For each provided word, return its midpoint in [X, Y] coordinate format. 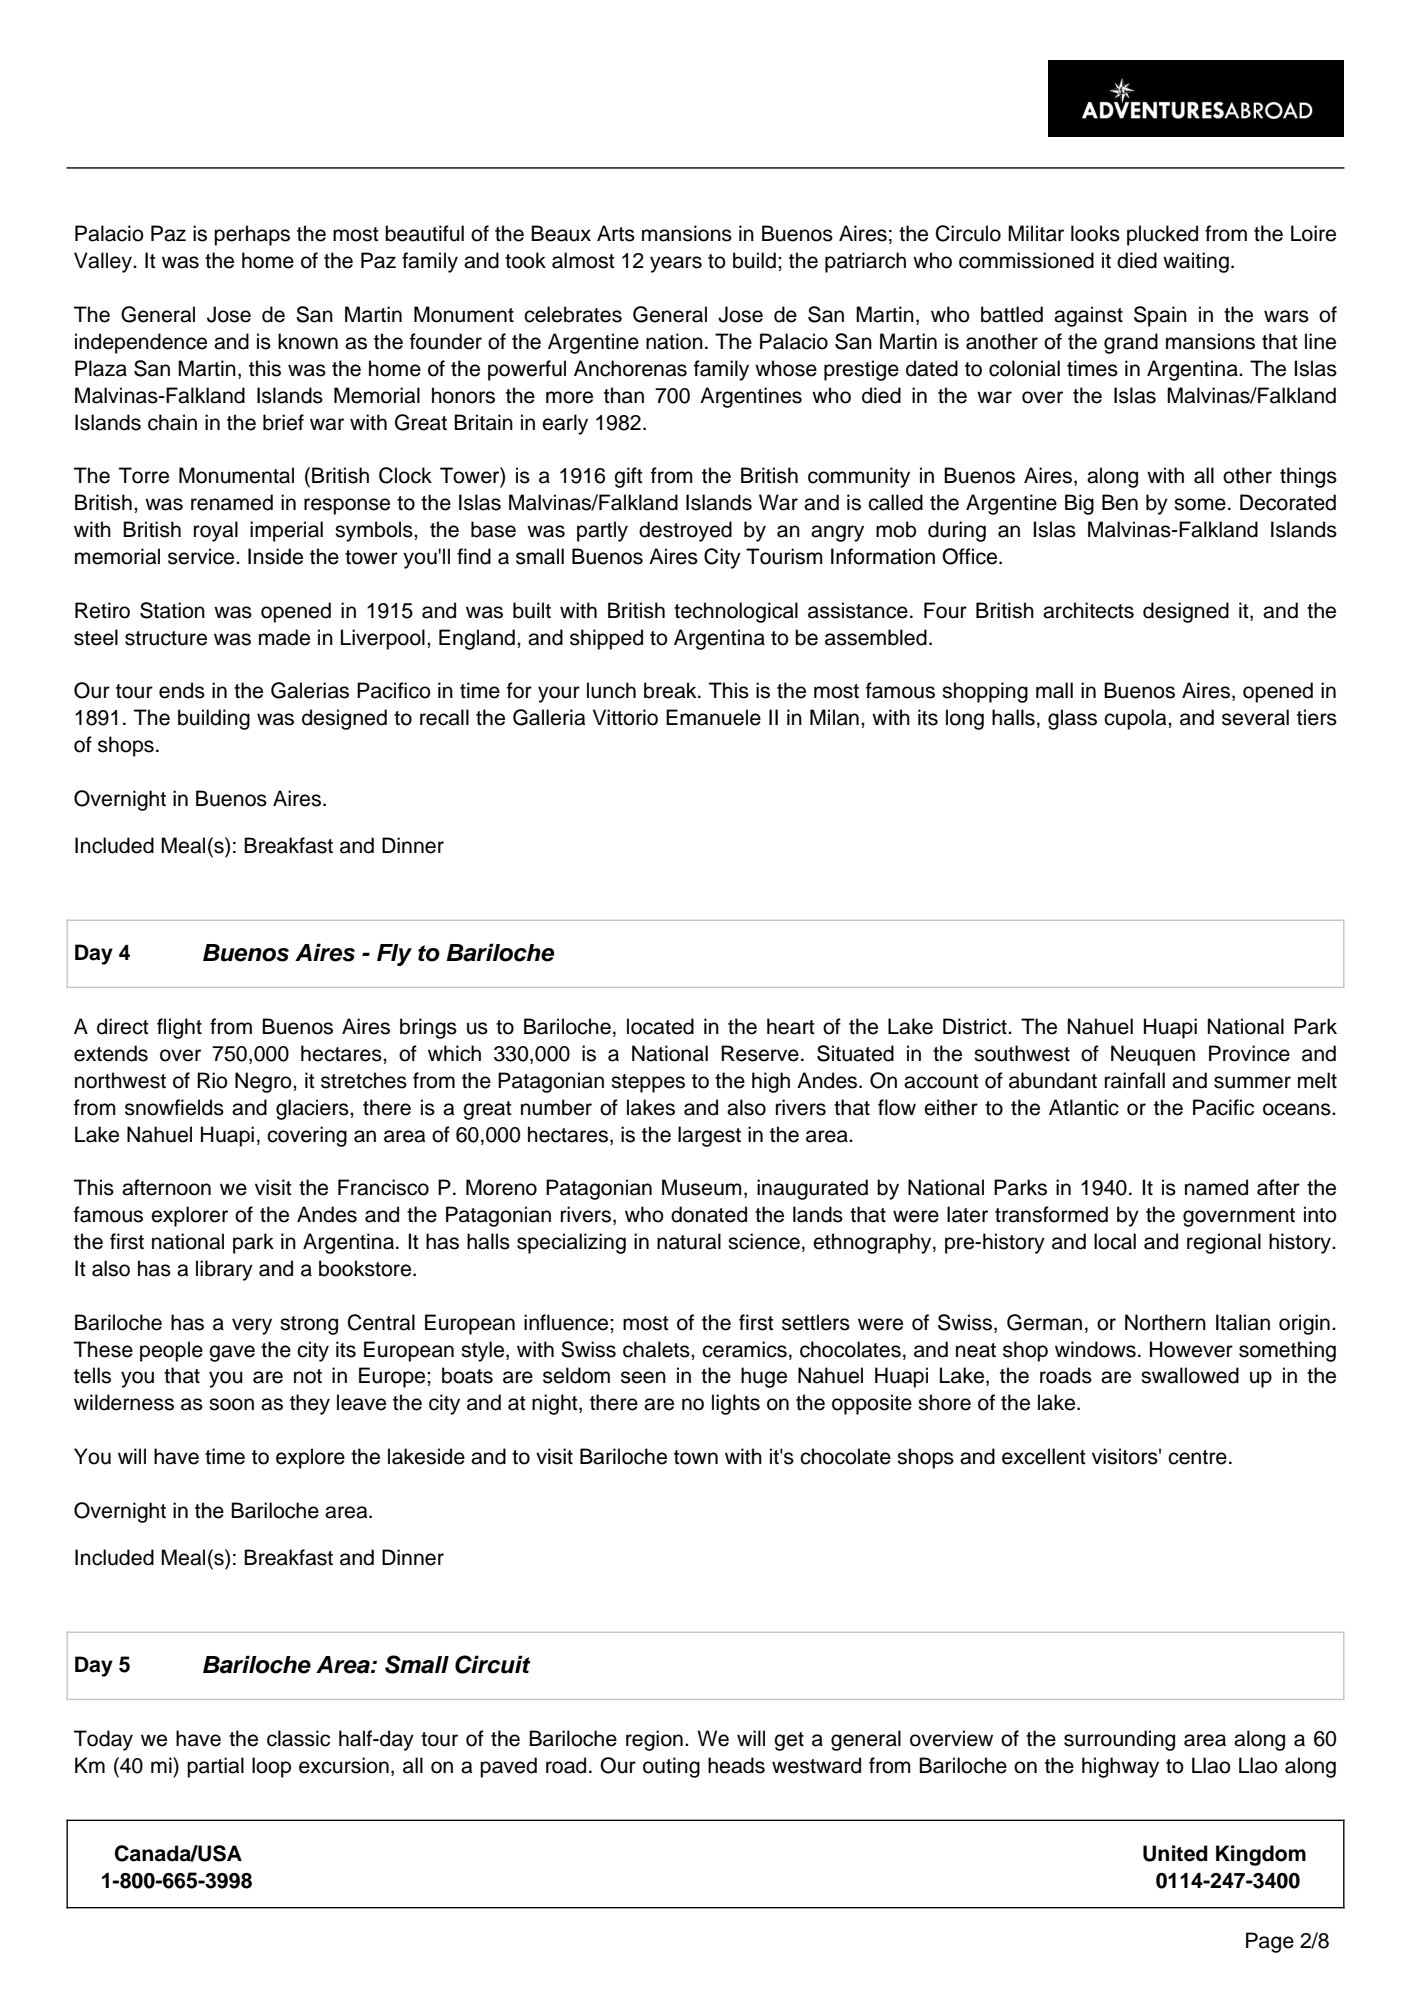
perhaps [252, 235]
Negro [264, 1082]
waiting [1196, 262]
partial [215, 1767]
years [676, 264]
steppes [648, 1083]
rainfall [1135, 1080]
